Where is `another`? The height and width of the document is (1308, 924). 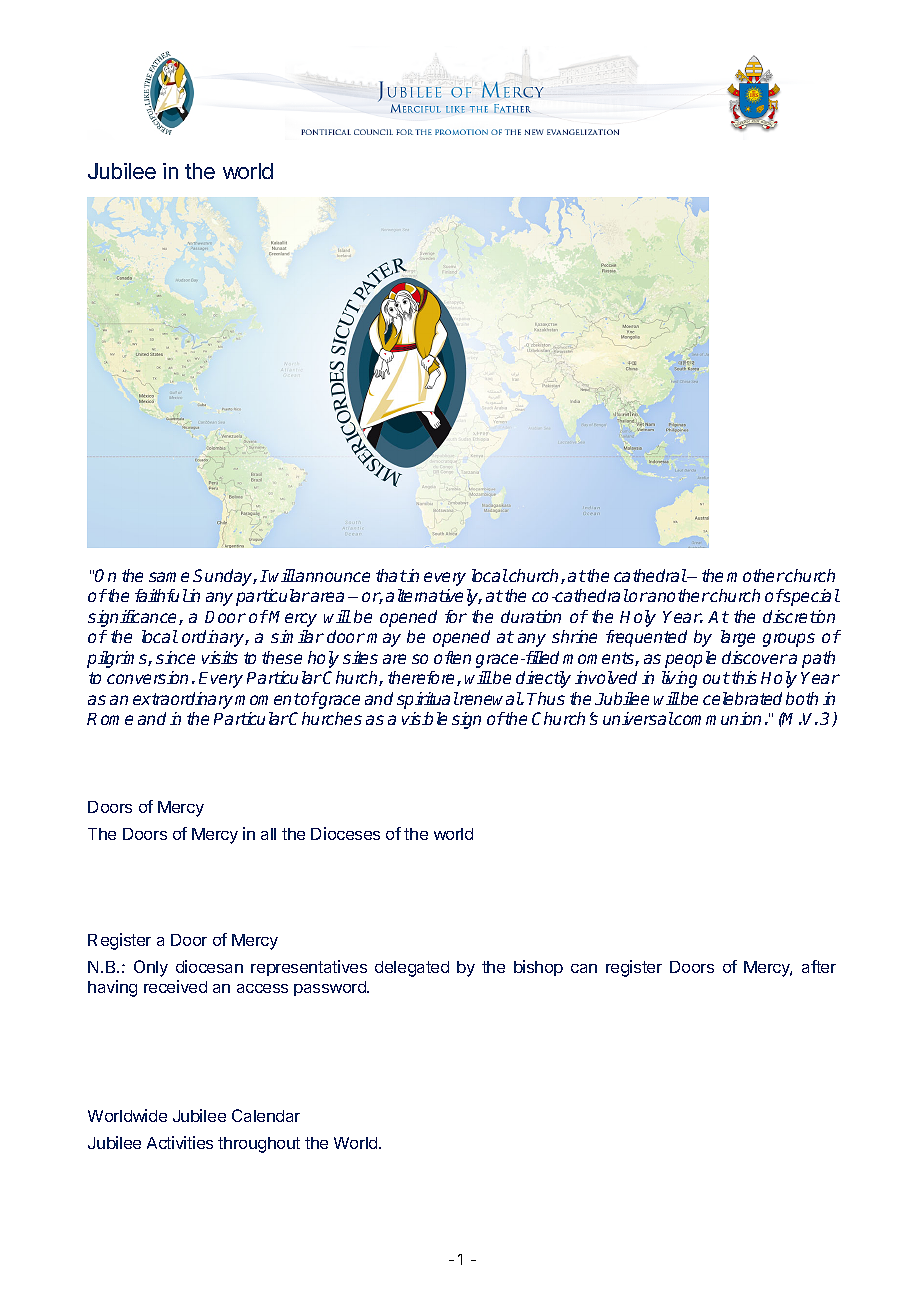 another is located at coordinates (678, 595).
